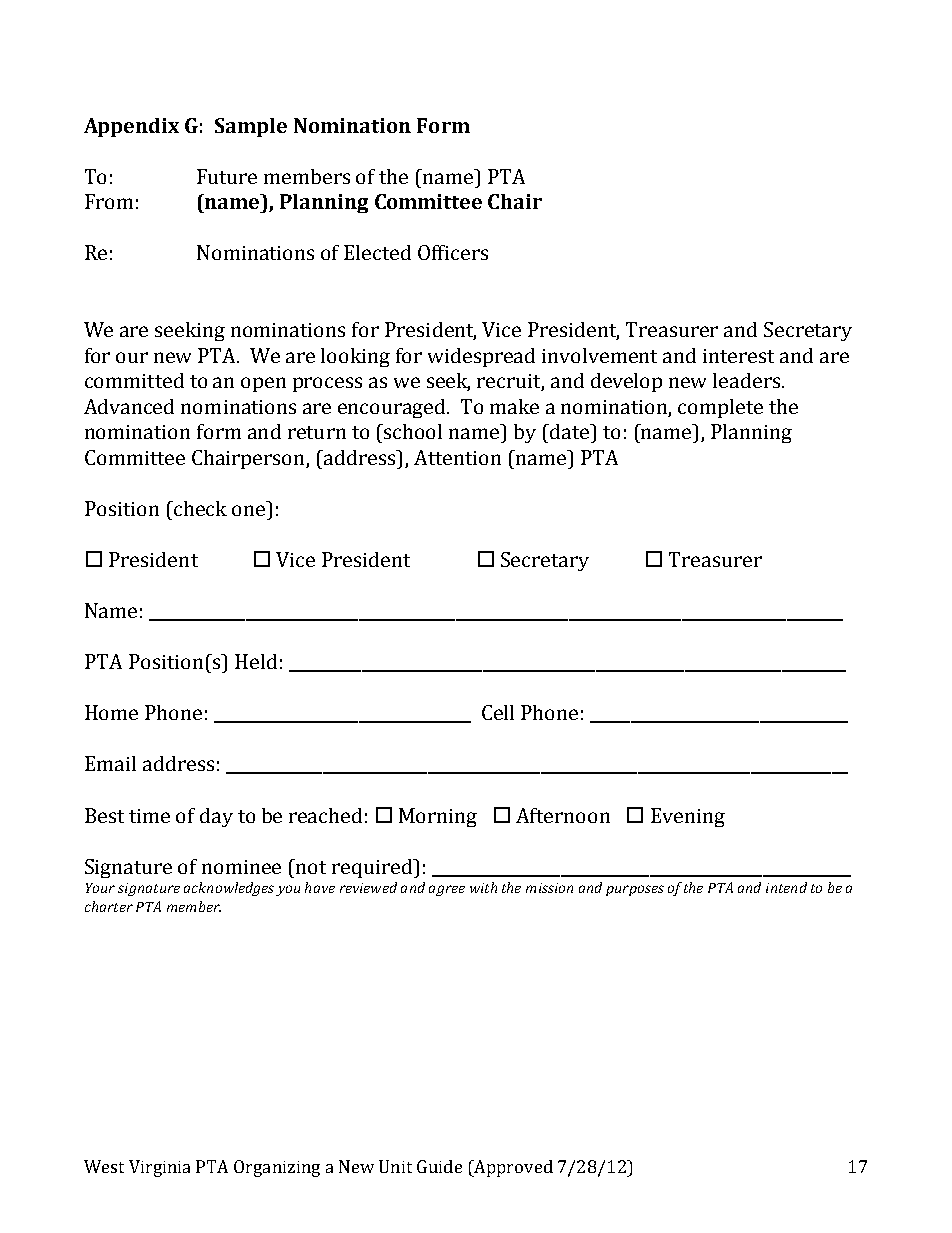 Image resolution: width=952 pixels, height=1233 pixels. Describe the element at coordinates (439, 1166) in the document. I see `Guide` at that location.
